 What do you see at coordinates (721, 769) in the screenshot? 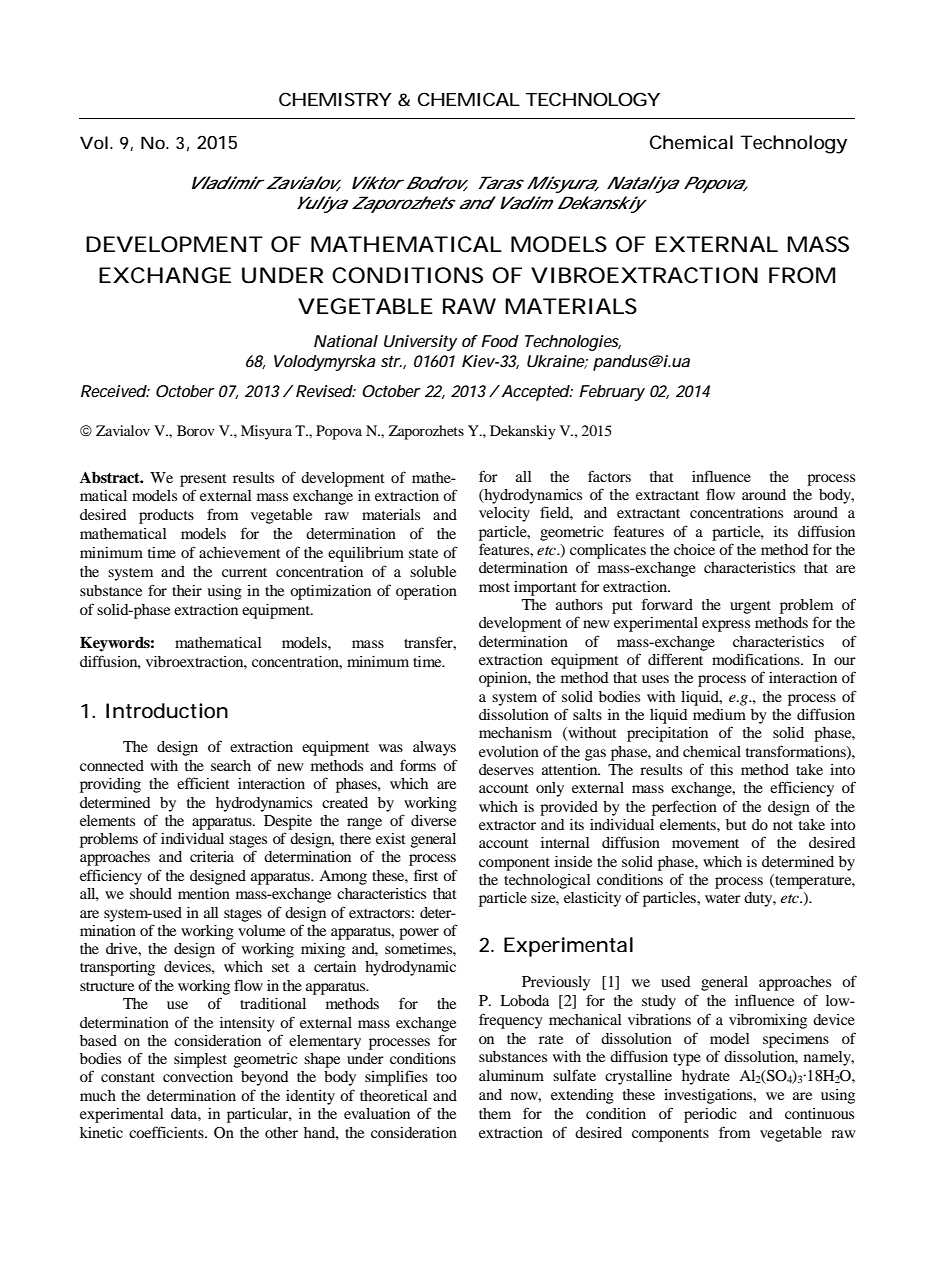
I see `this` at bounding box center [721, 769].
